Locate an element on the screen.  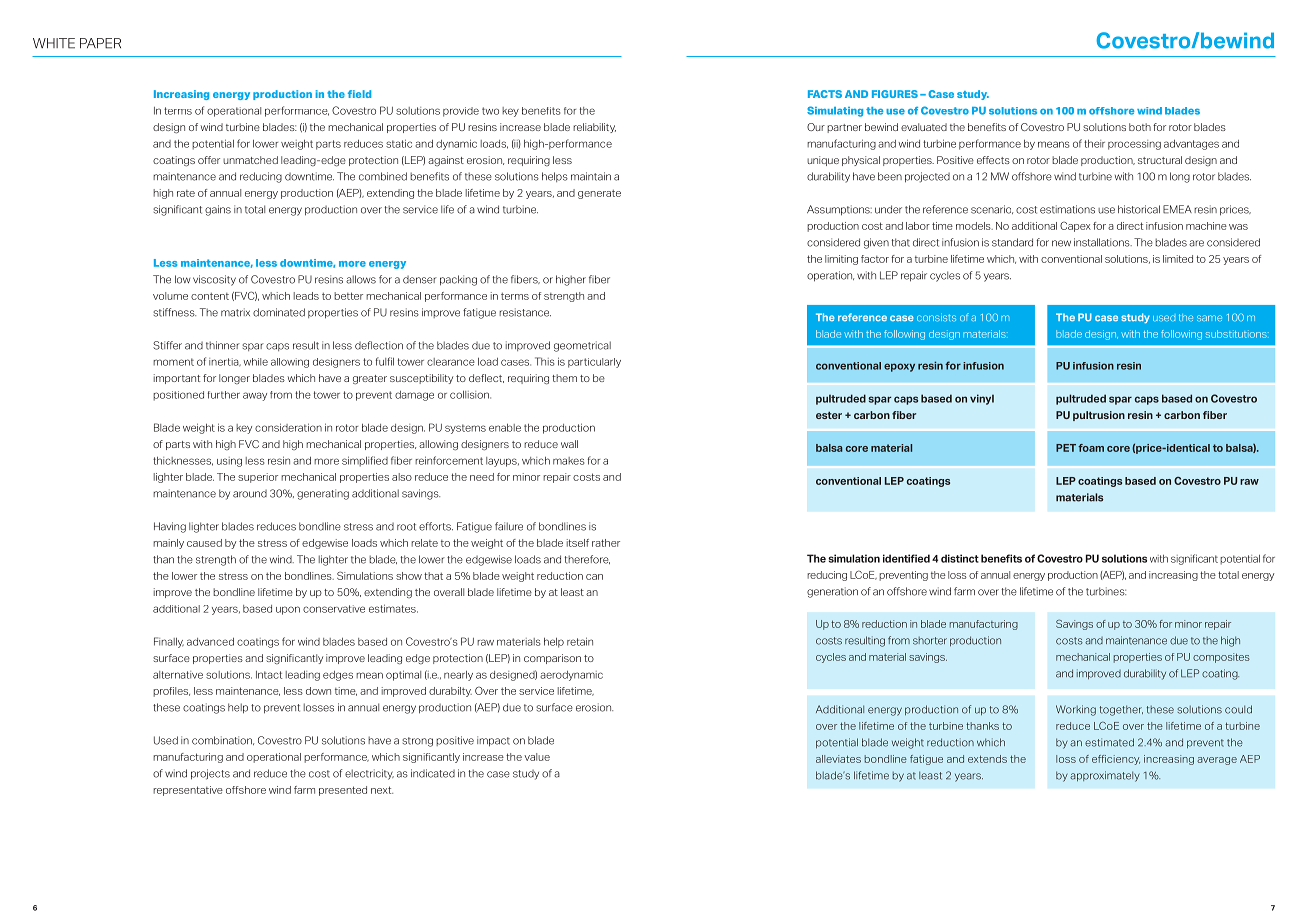
foam is located at coordinates (1091, 448).
